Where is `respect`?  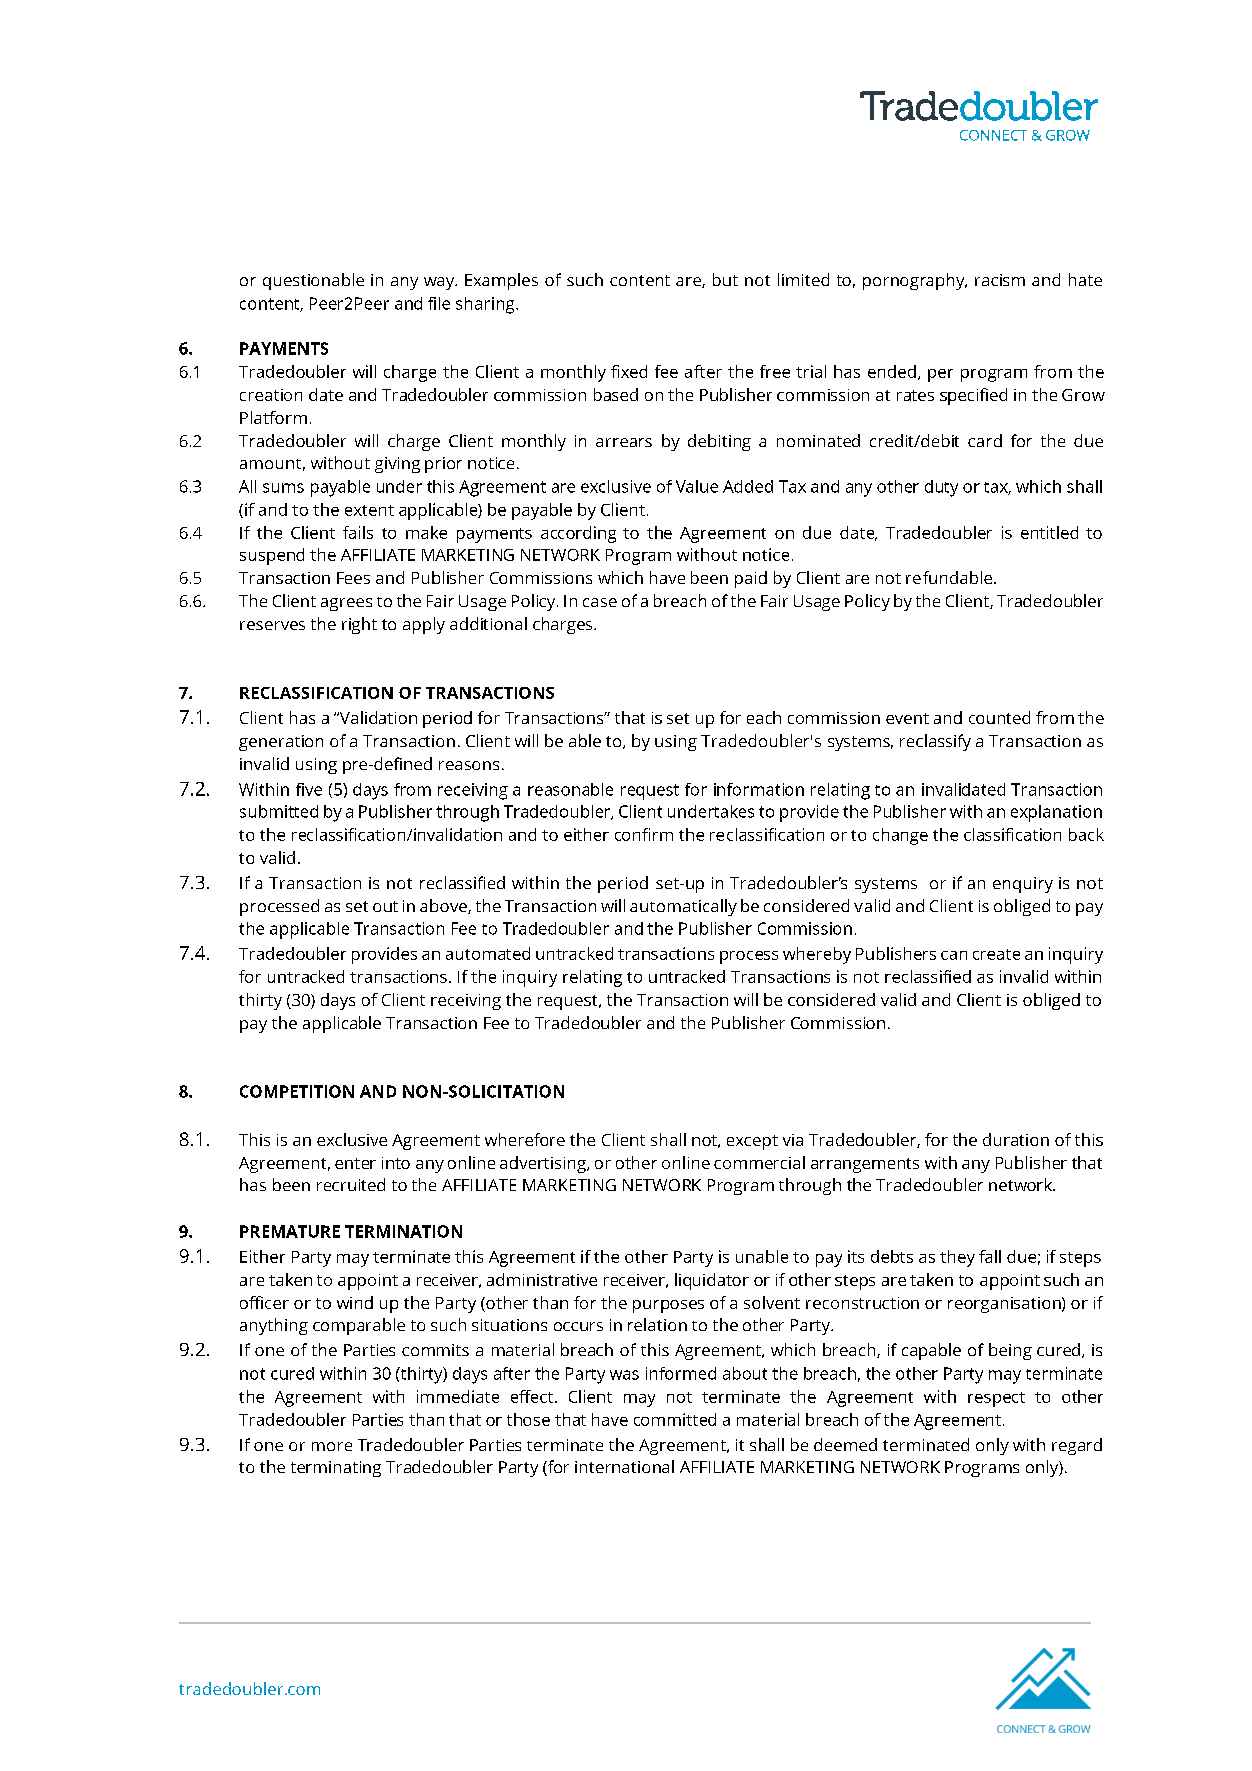
respect is located at coordinates (996, 1399).
